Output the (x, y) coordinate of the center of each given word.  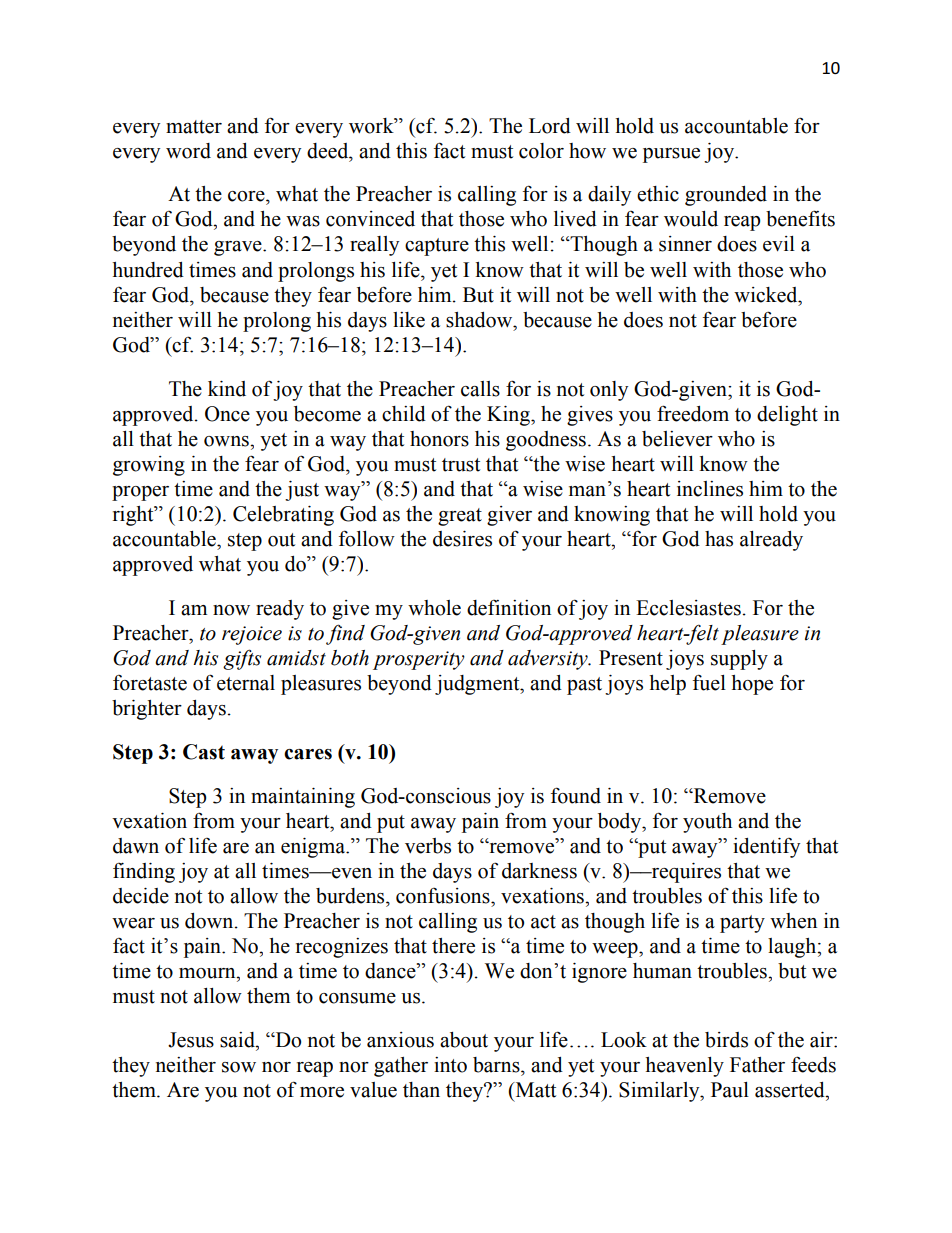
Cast (204, 752)
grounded (726, 196)
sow (239, 1067)
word (188, 151)
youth (707, 823)
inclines (710, 489)
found (576, 795)
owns (227, 441)
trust (461, 465)
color (541, 151)
